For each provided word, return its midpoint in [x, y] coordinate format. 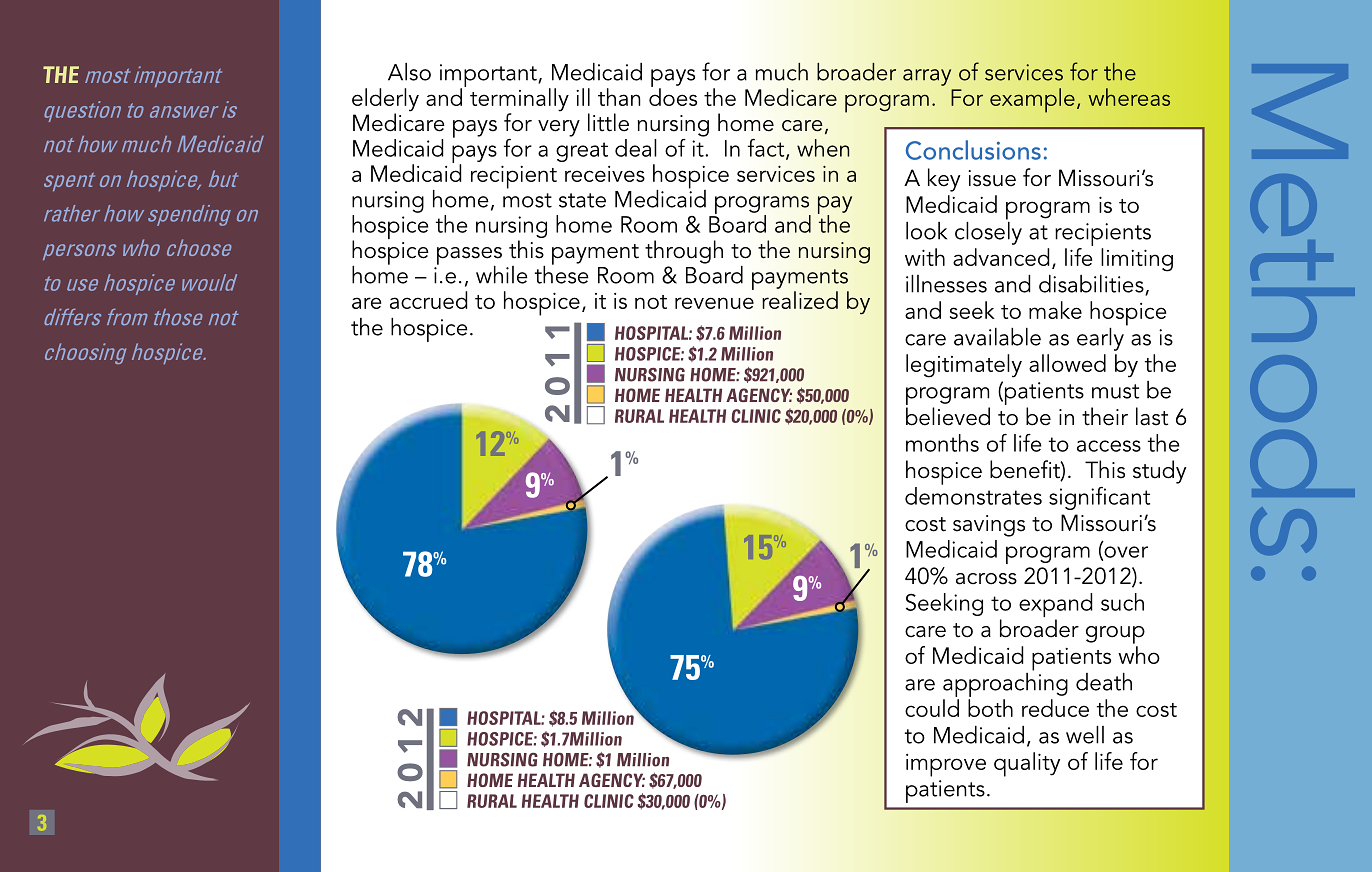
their [1105, 416]
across [986, 579]
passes [469, 257]
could [932, 708]
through [684, 252]
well [1085, 735]
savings [989, 526]
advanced [1001, 257]
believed [948, 416]
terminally [519, 101]
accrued [429, 300]
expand [1056, 606]
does [673, 96]
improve [946, 765]
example [1032, 100]
